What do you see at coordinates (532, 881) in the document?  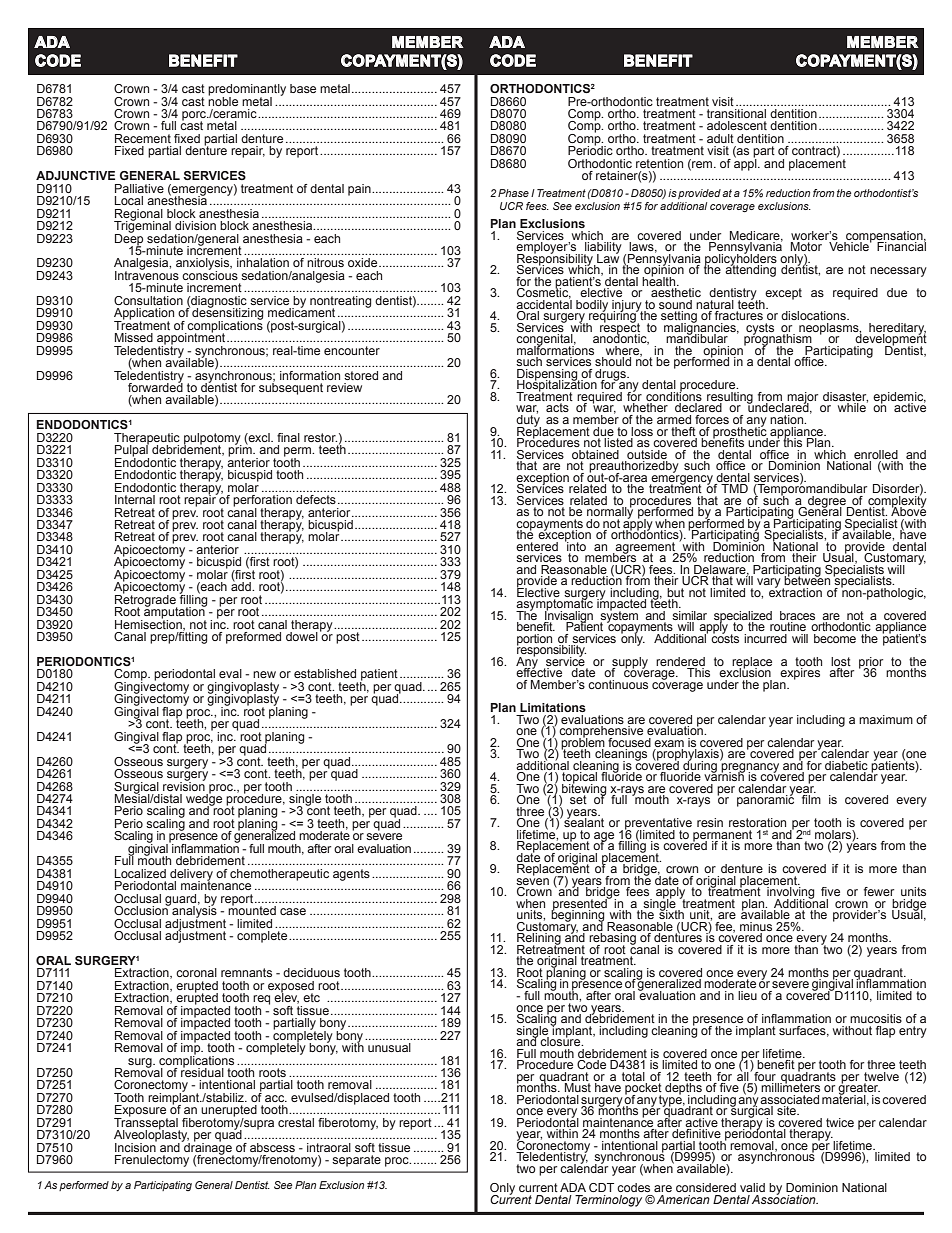 I see `seven` at bounding box center [532, 881].
